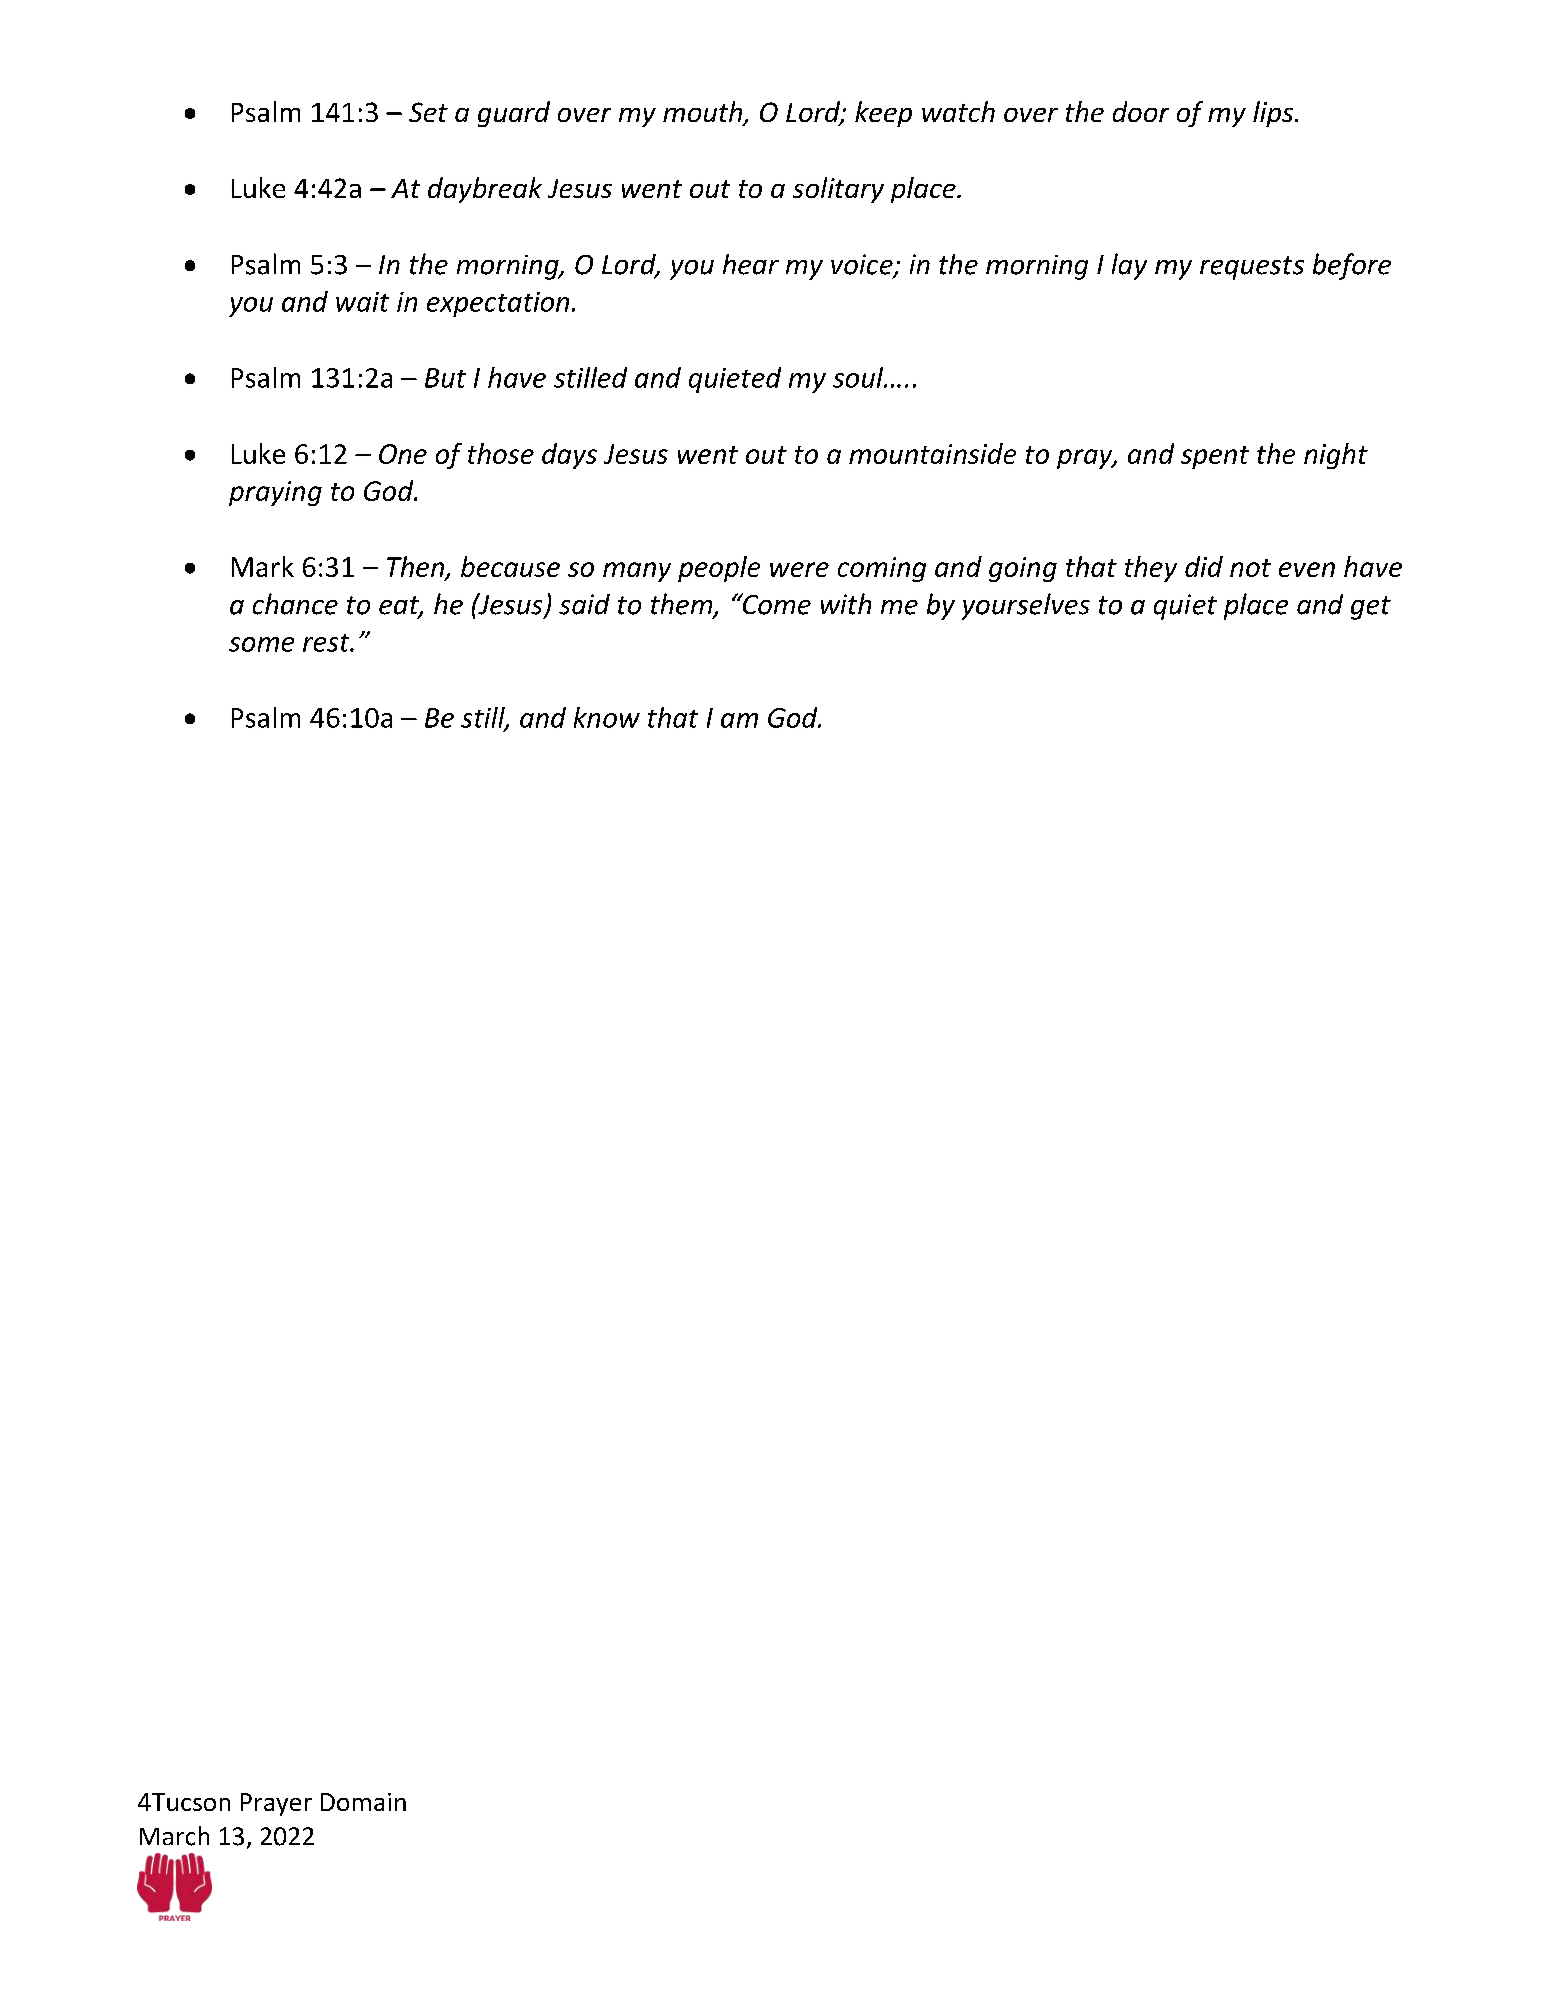 This screenshot has width=1556, height=2013. What do you see at coordinates (1026, 606) in the screenshot?
I see `yourselves` at bounding box center [1026, 606].
